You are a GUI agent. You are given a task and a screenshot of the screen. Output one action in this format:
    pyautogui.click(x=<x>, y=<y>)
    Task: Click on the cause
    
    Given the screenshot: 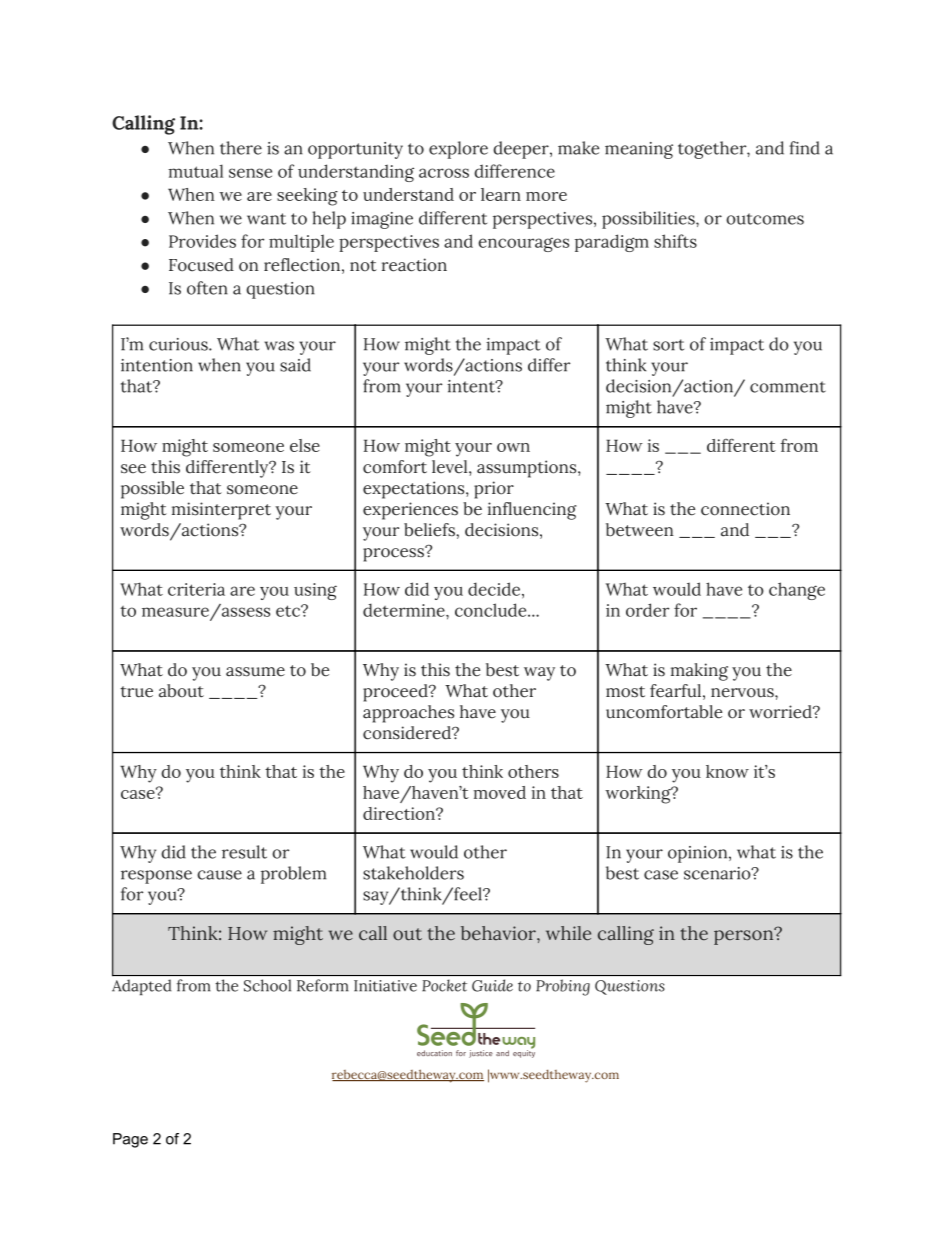 What is the action you would take?
    pyautogui.click(x=219, y=875)
